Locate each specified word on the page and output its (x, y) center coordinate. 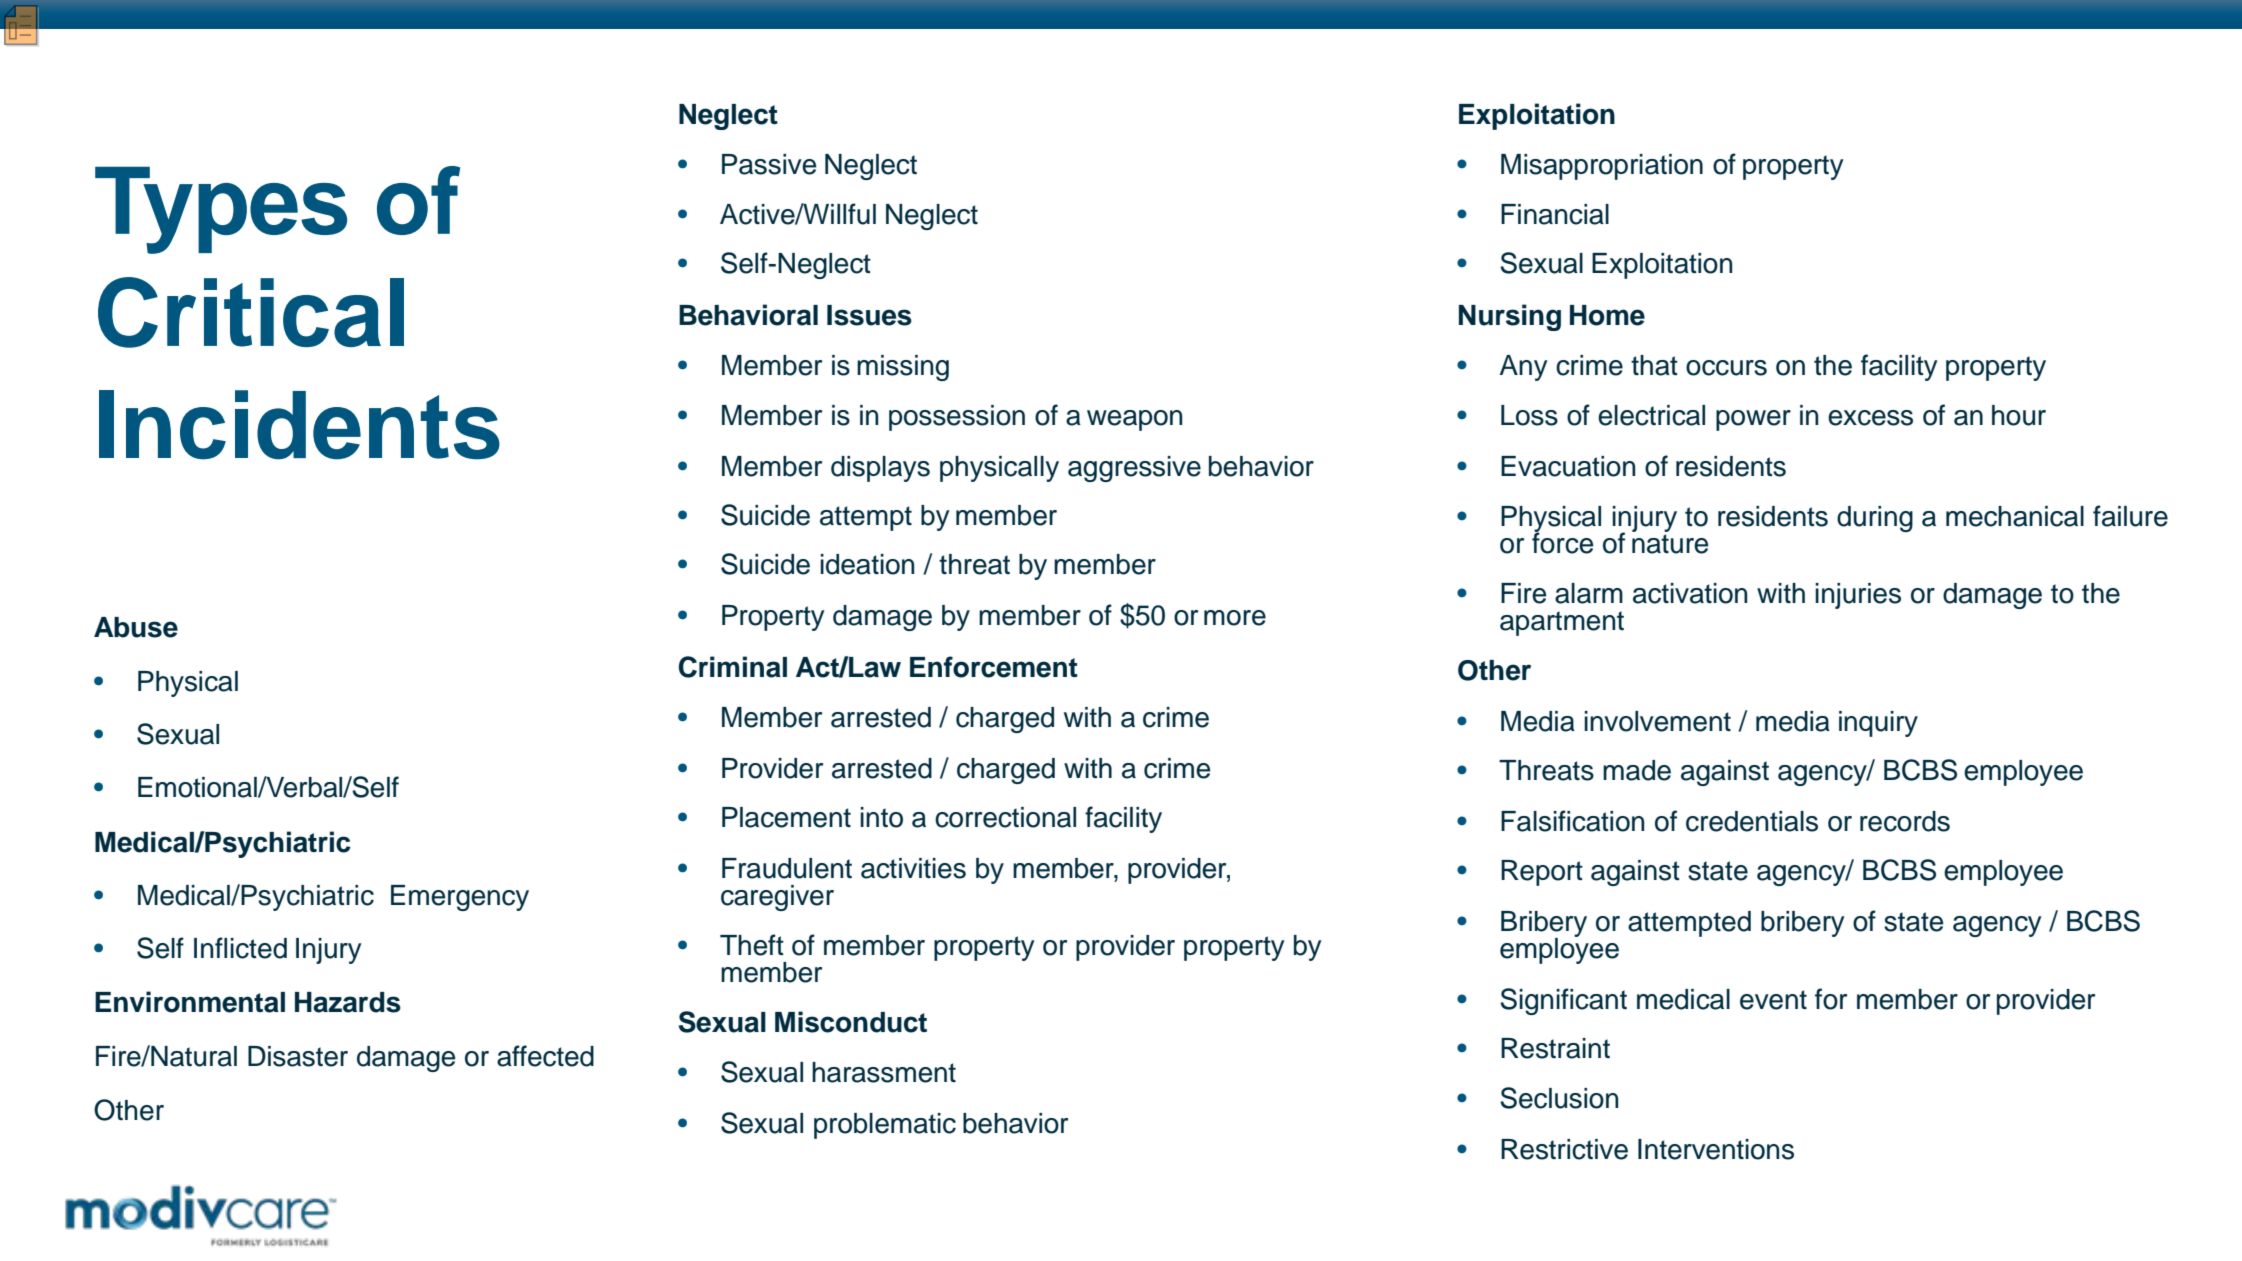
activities (913, 868)
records (1905, 821)
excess (1870, 418)
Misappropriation (1602, 167)
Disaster (298, 1056)
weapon (1134, 420)
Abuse (136, 627)
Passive (769, 164)
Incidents (299, 425)
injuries (1858, 596)
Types (221, 210)
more (1235, 618)
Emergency (460, 898)
